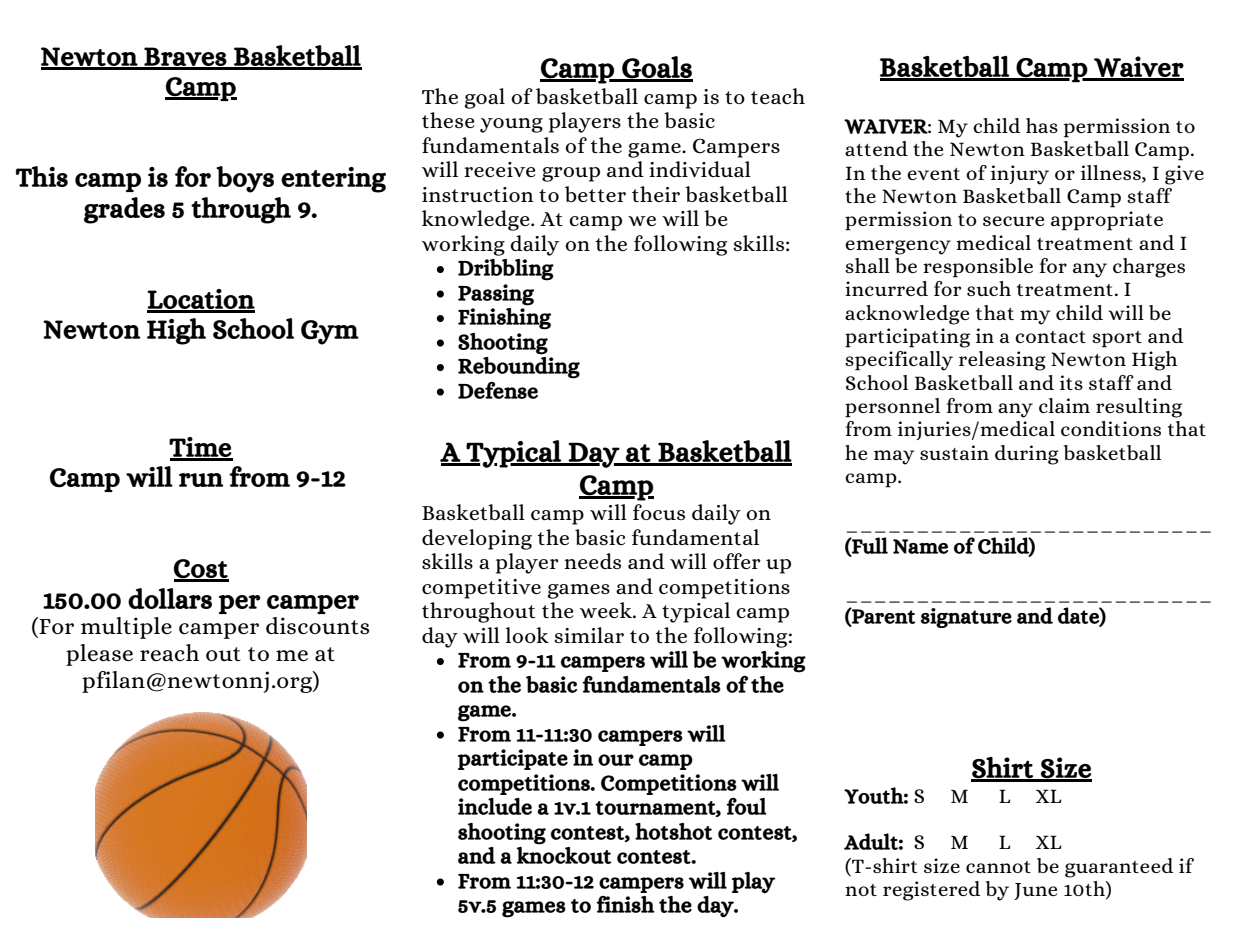 The height and width of the document is (952, 1233). Describe the element at coordinates (1042, 125) in the document. I see `has` at that location.
